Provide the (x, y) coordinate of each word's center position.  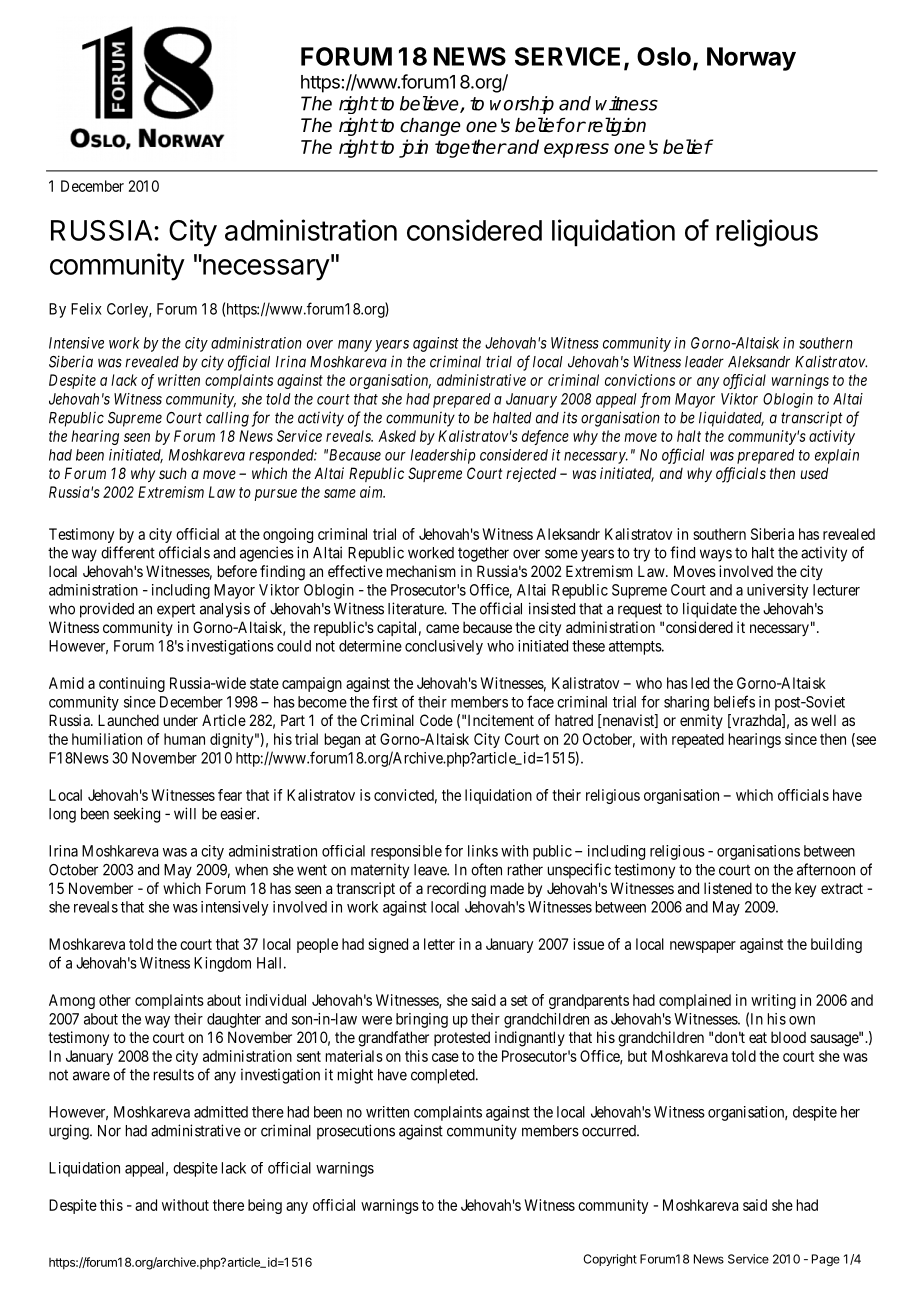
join (413, 148)
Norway (751, 59)
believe (430, 104)
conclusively (444, 647)
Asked (397, 436)
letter (439, 944)
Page (826, 1260)
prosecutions (356, 1132)
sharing (686, 703)
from (655, 400)
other (115, 1000)
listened (728, 888)
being (265, 1206)
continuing (132, 684)
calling (227, 419)
